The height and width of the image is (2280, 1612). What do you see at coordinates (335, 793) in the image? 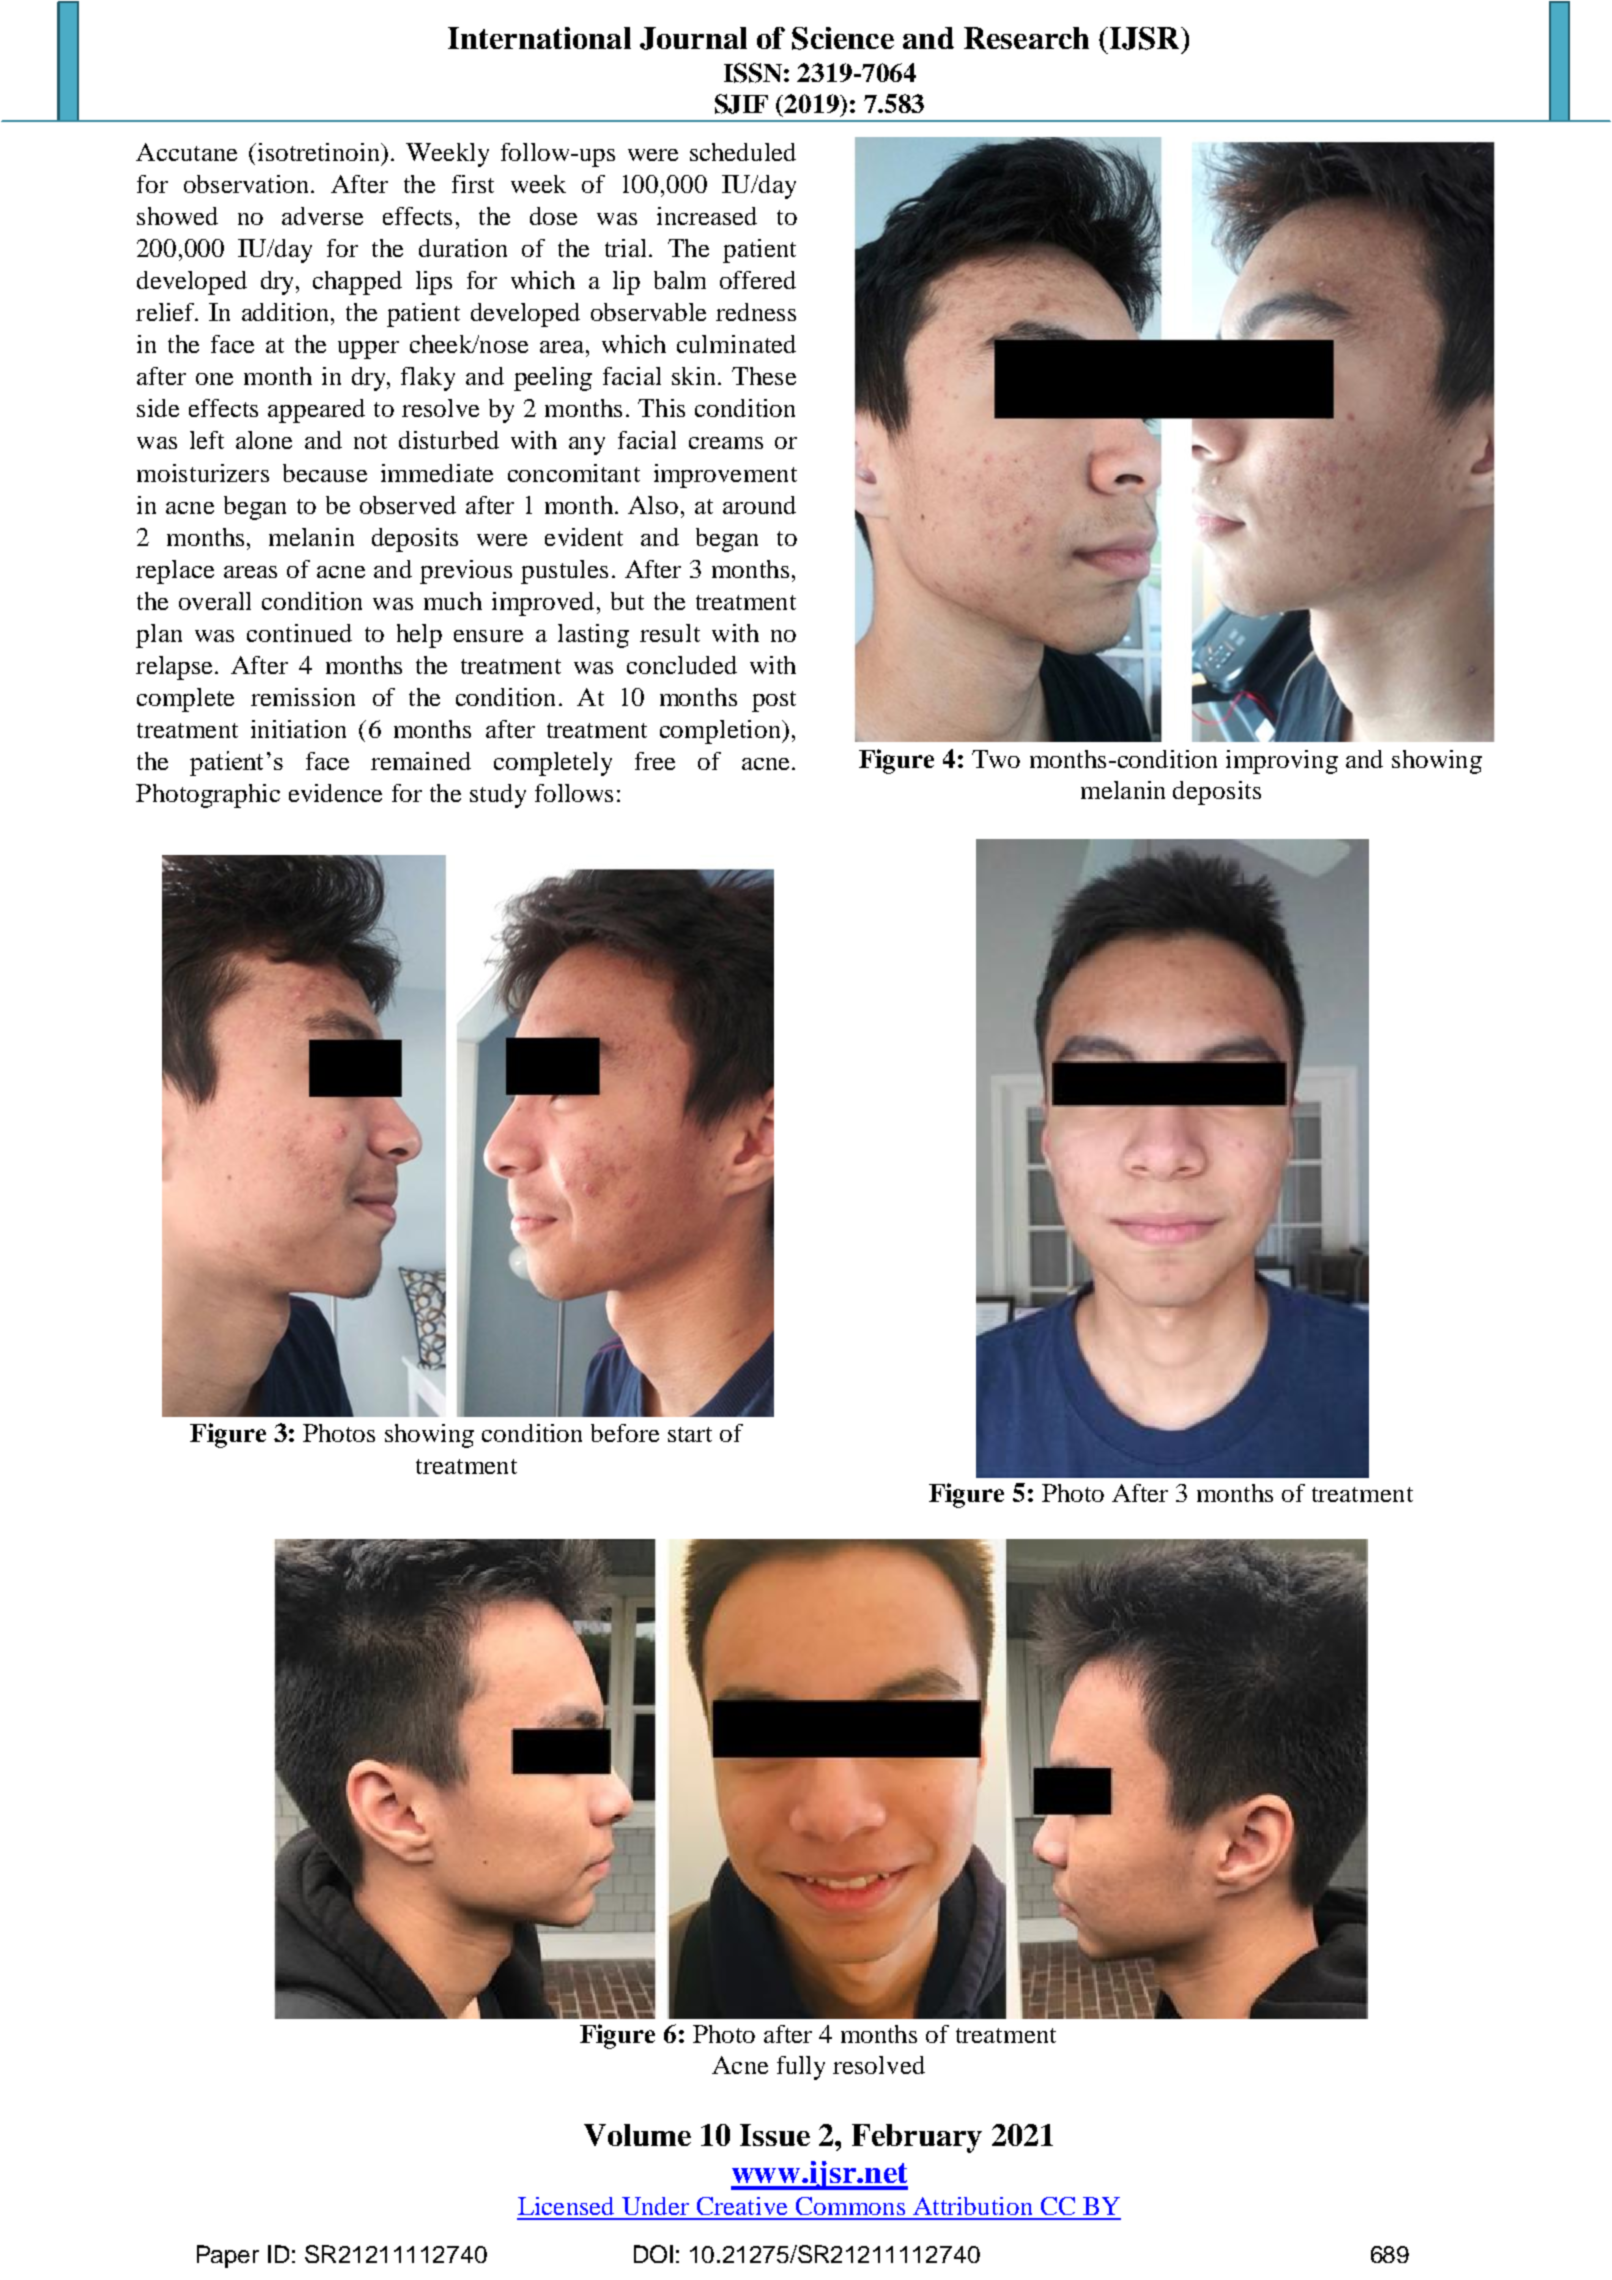
I see `evidence` at bounding box center [335, 793].
